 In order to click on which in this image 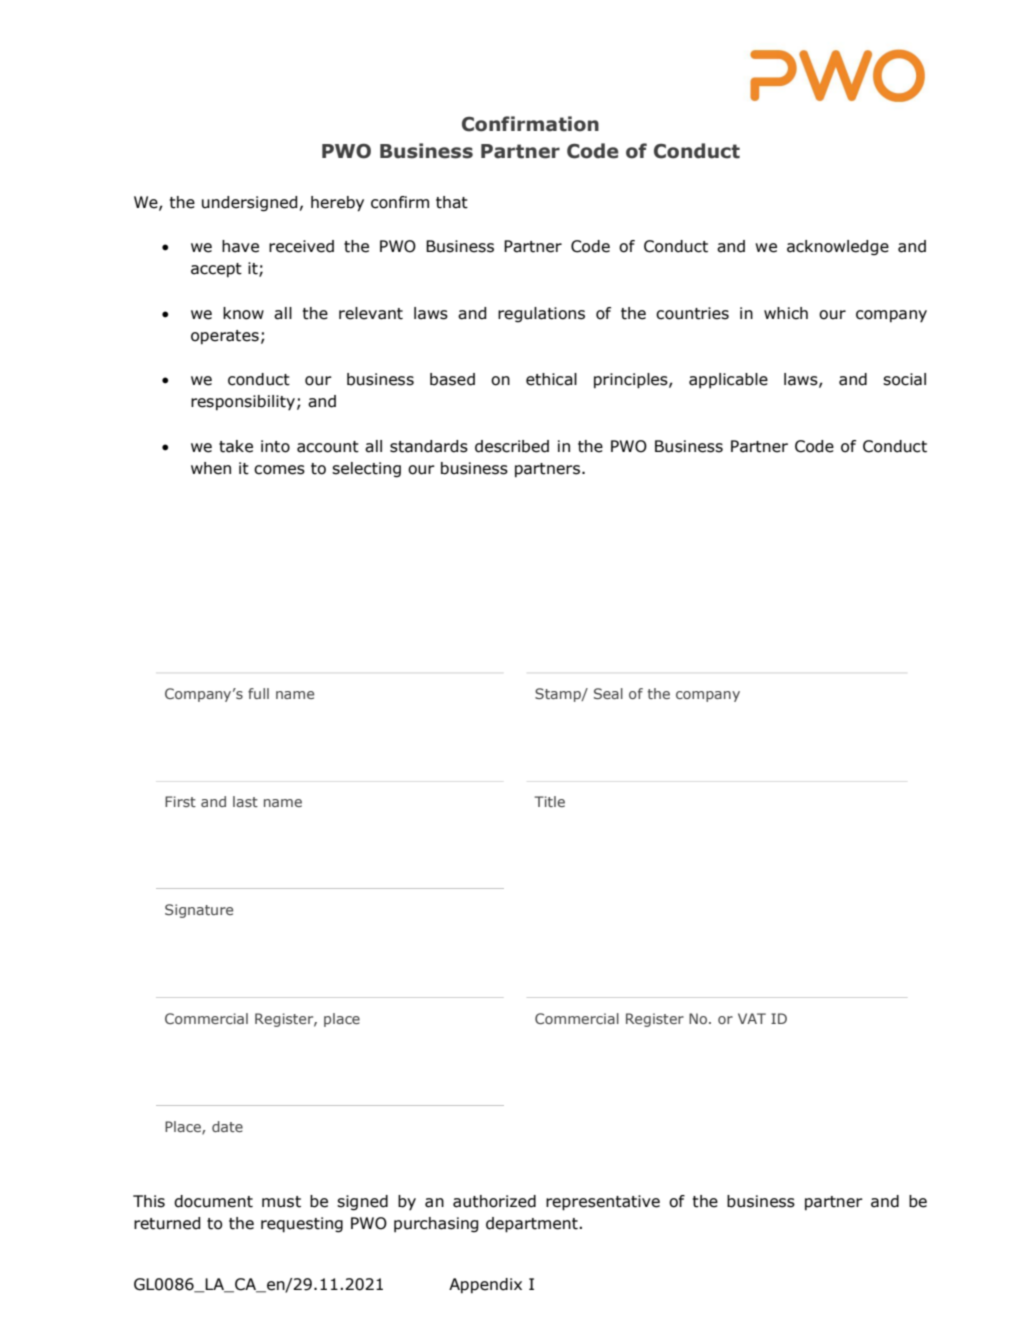, I will do `click(786, 313)`.
